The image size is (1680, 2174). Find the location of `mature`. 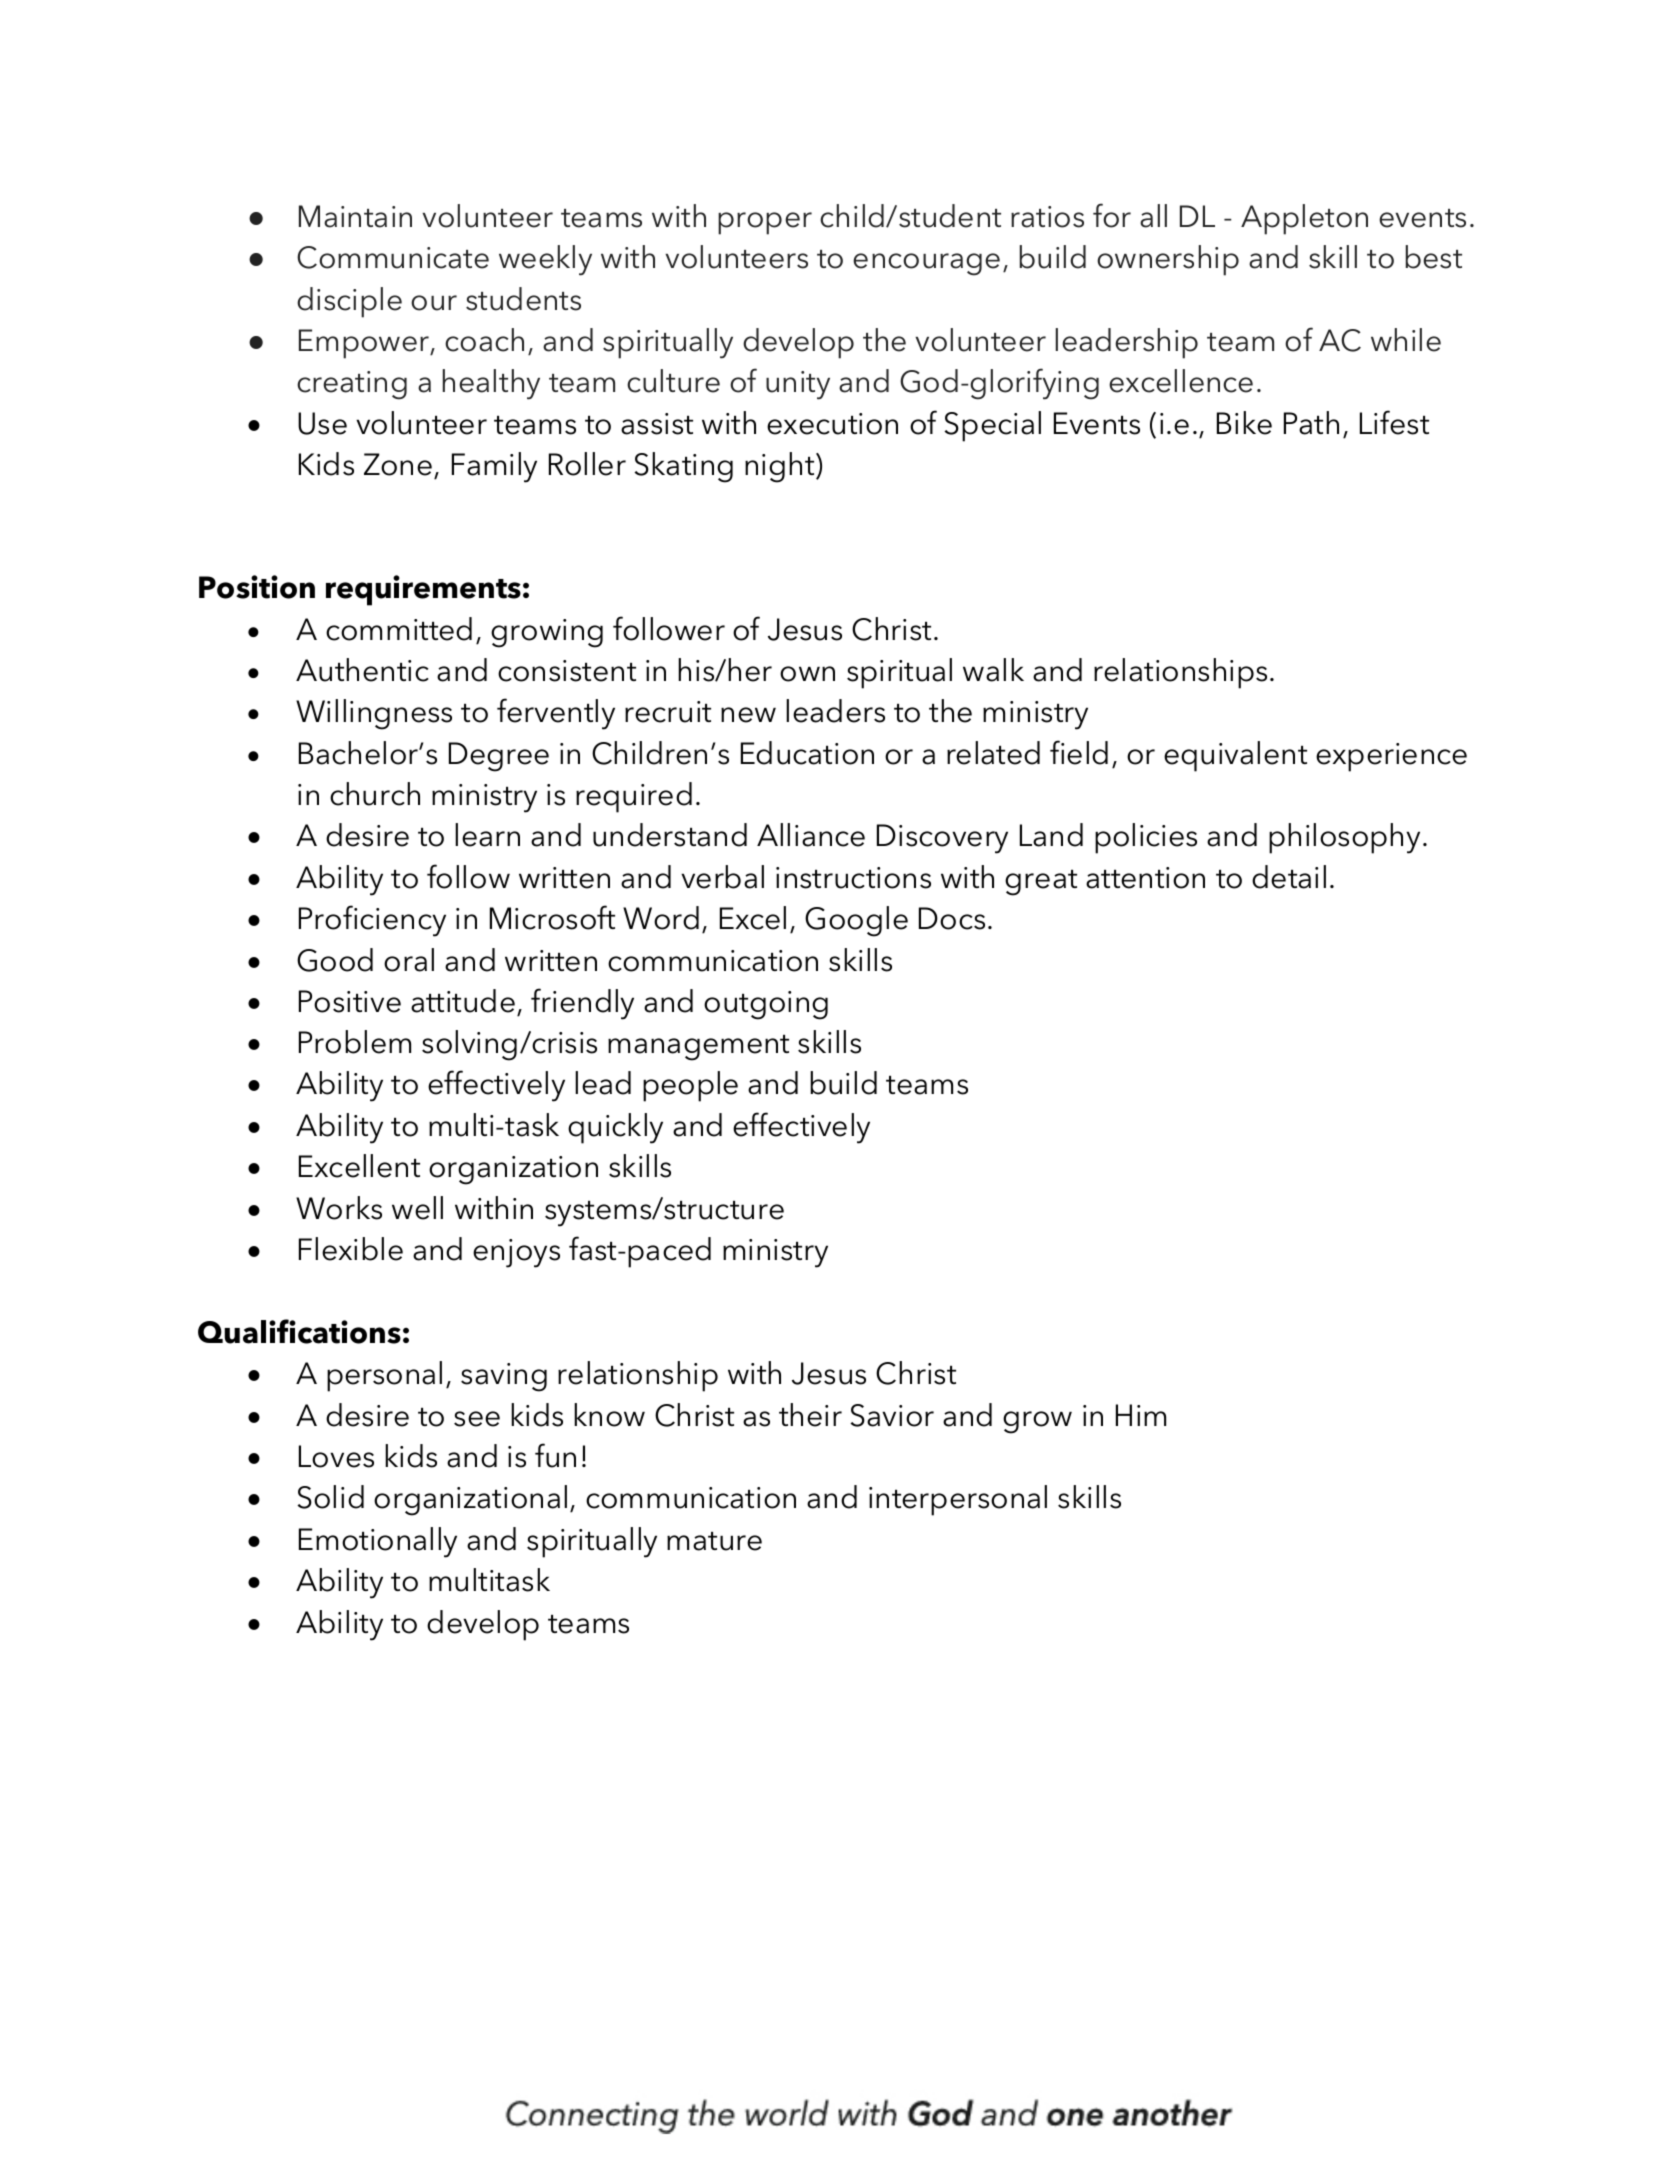

mature is located at coordinates (714, 1541).
